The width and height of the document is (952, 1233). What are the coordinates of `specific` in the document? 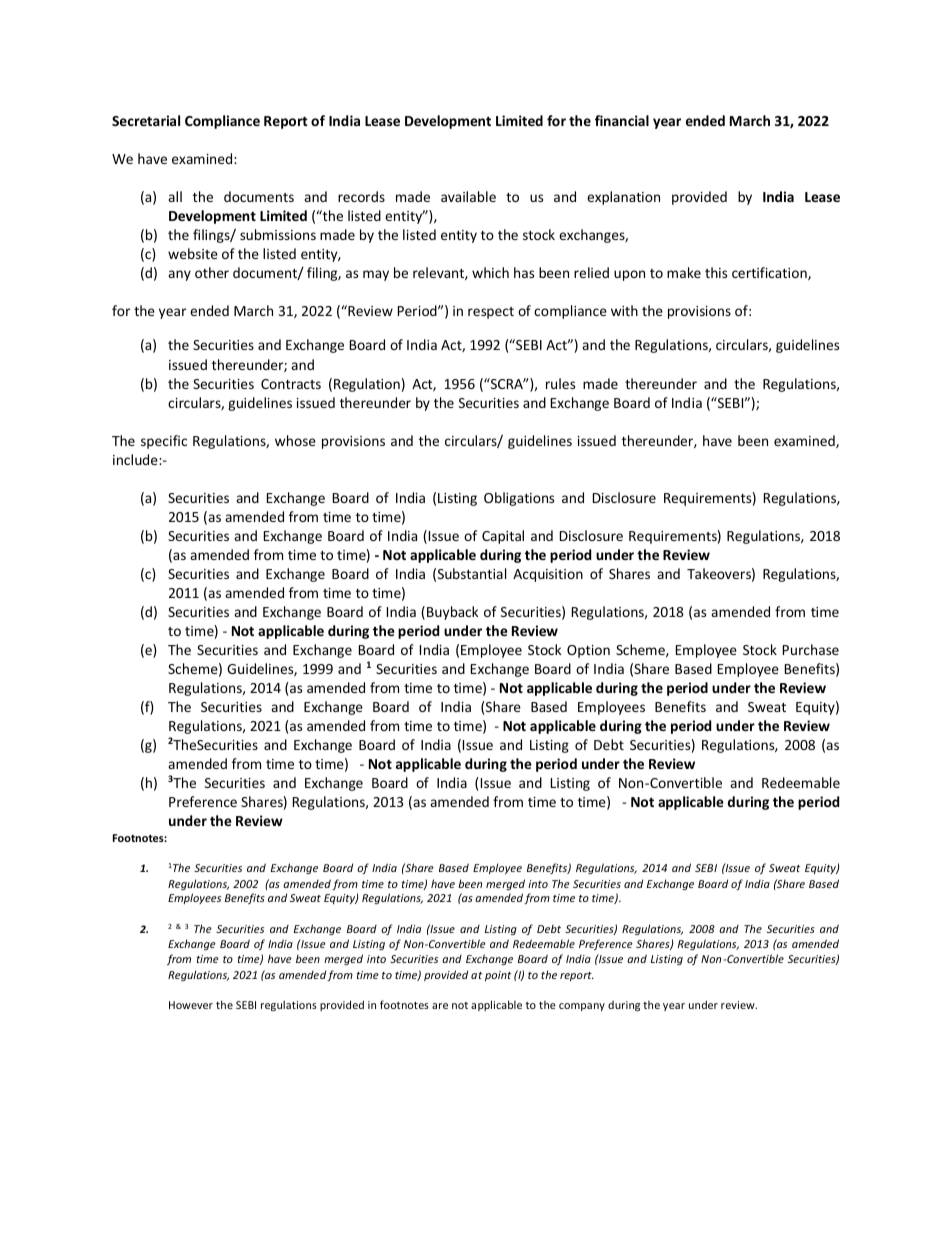 It's located at (164, 442).
